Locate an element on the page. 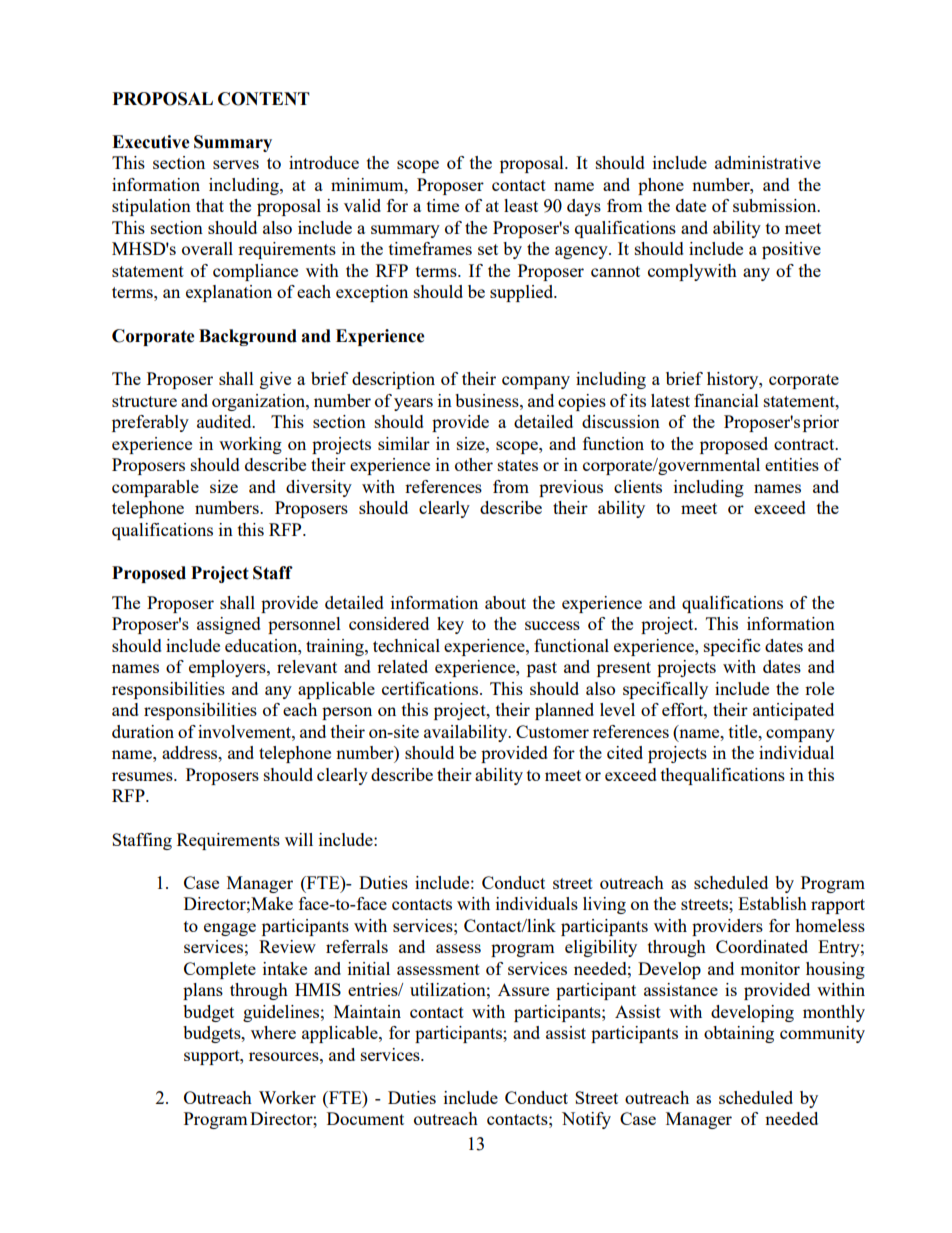 Image resolution: width=952 pixels, height=1233 pixels. administrative is located at coordinates (768, 162).
